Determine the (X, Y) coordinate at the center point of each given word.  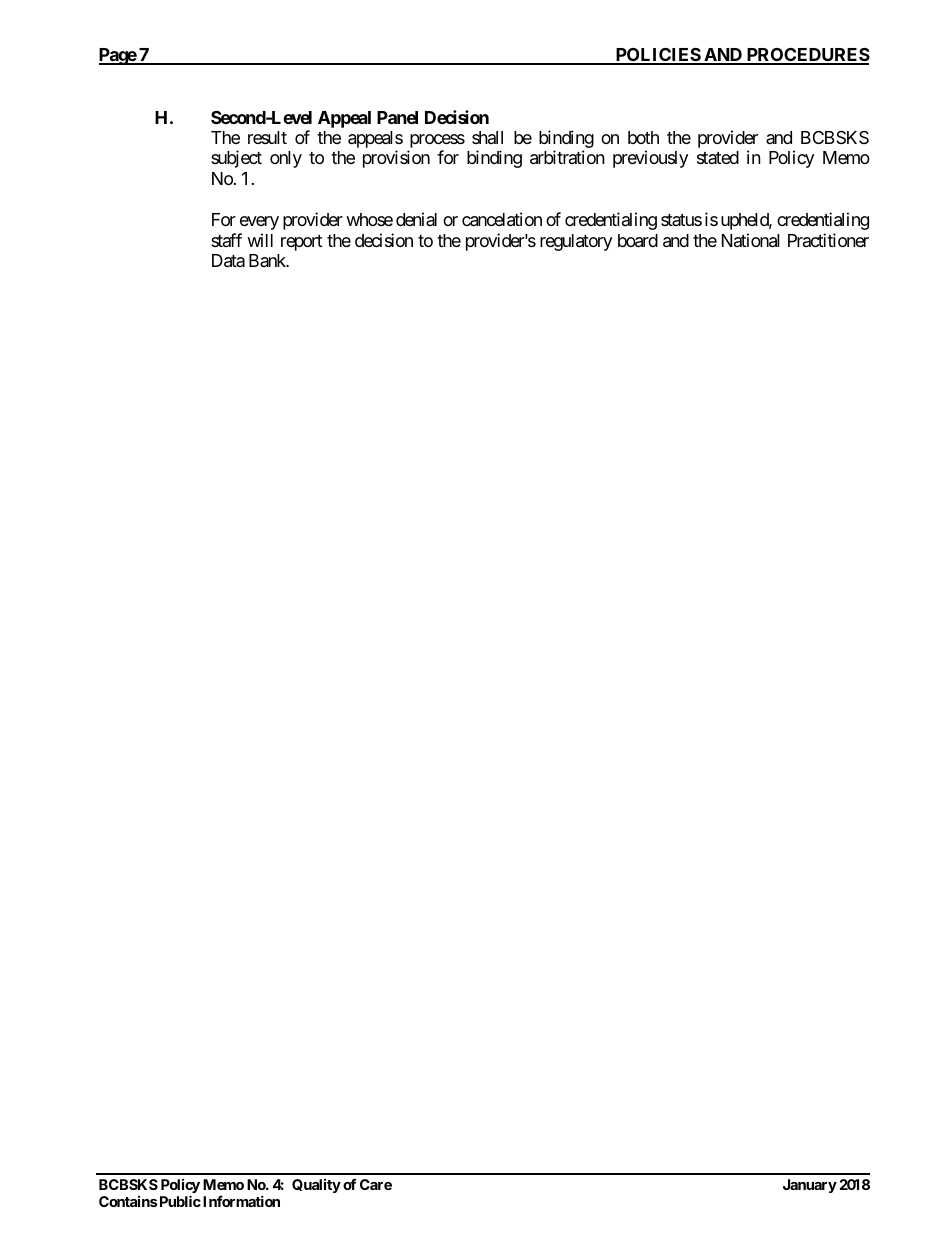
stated (718, 157)
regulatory (576, 242)
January (810, 1186)
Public (180, 1201)
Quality (316, 1186)
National (751, 240)
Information (241, 1201)
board (638, 241)
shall (487, 137)
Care (376, 1184)
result (267, 137)
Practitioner (828, 240)
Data (228, 261)
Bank (268, 260)
